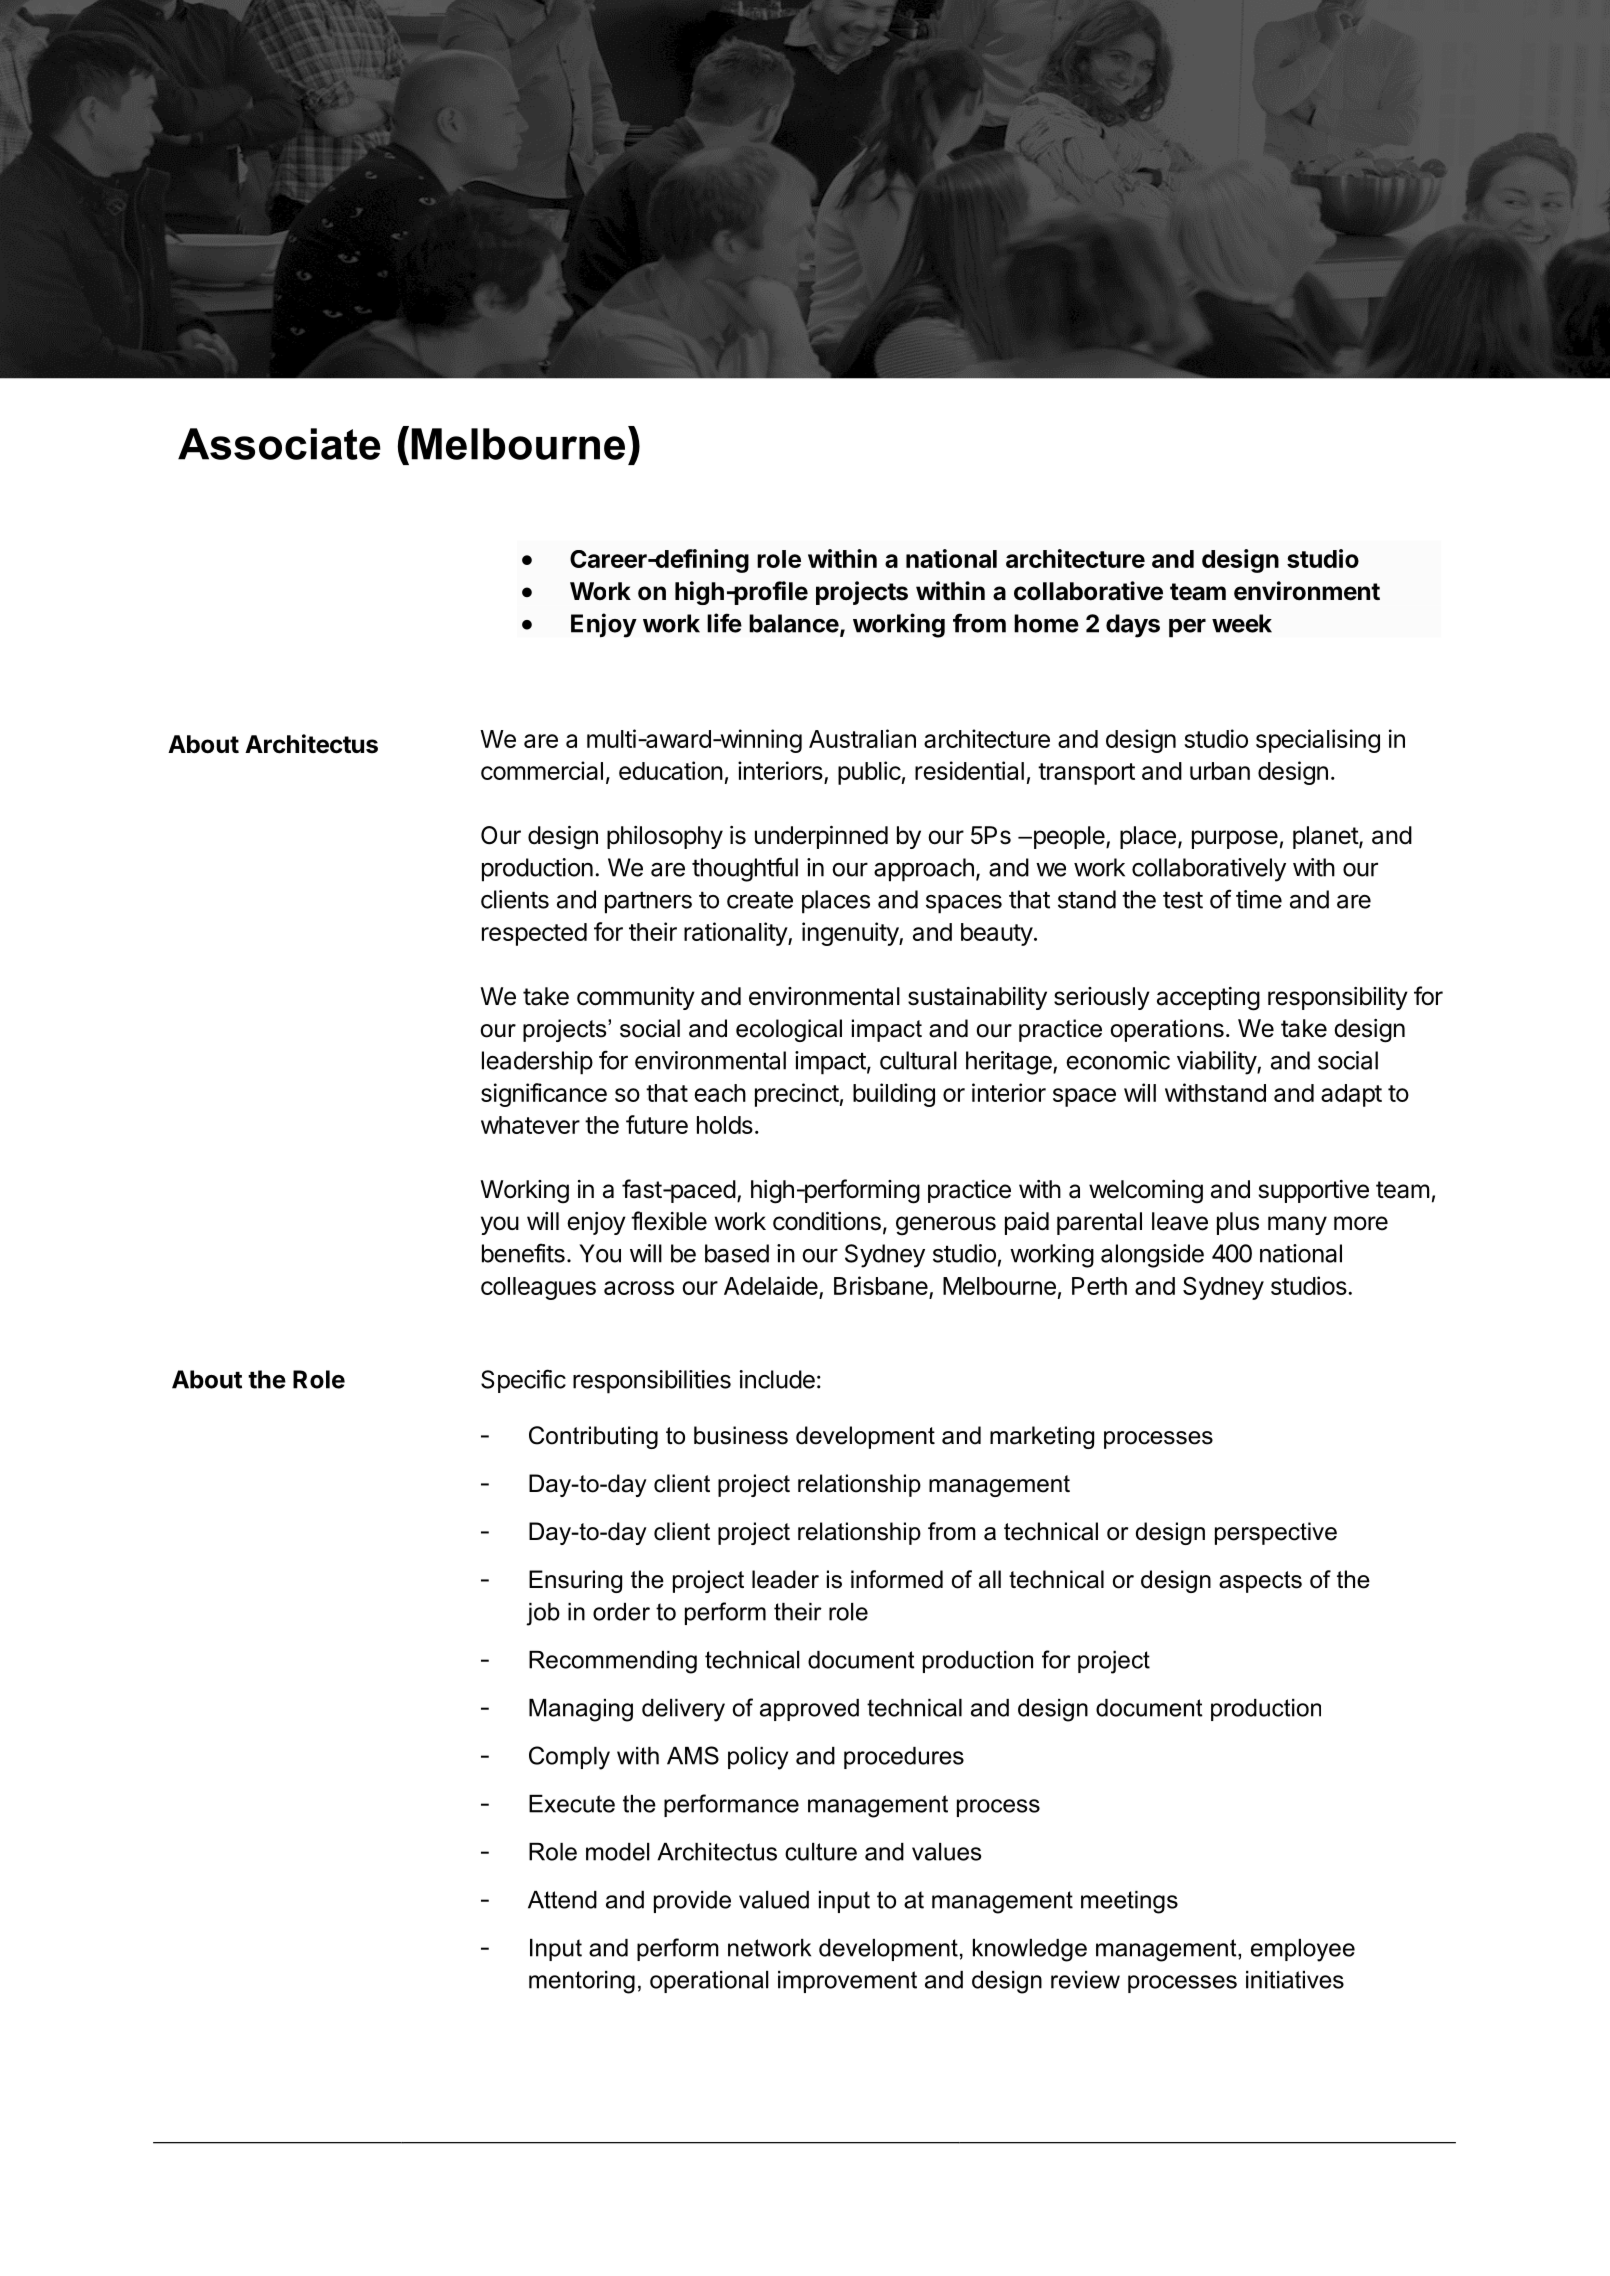 The width and height of the screenshot is (1610, 2276). What do you see at coordinates (1260, 1582) in the screenshot?
I see `aspects` at bounding box center [1260, 1582].
